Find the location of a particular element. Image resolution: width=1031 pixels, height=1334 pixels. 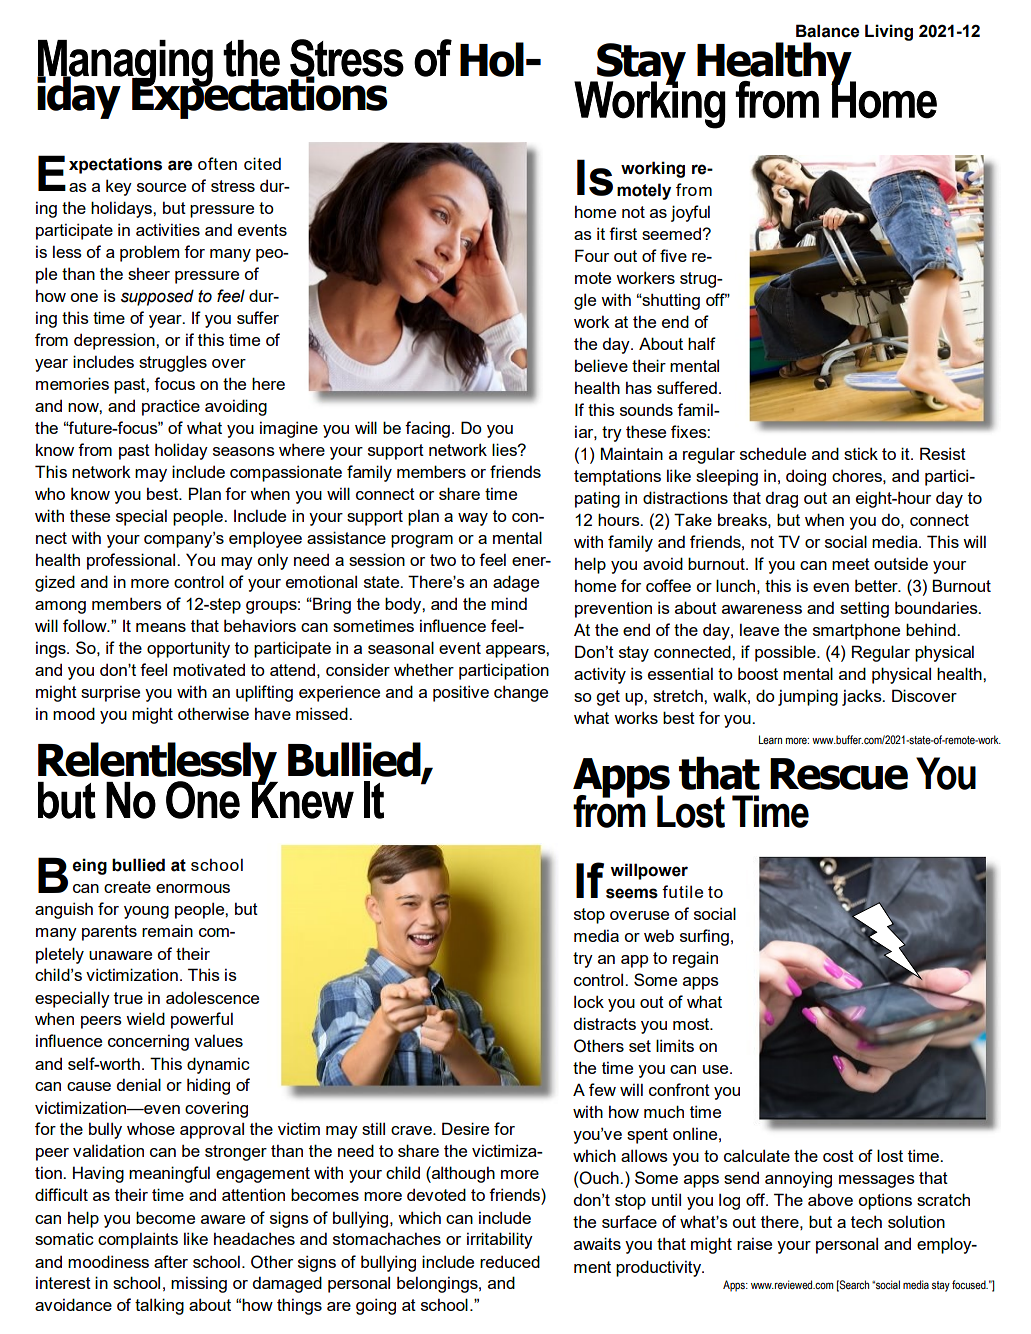

often is located at coordinates (217, 163).
